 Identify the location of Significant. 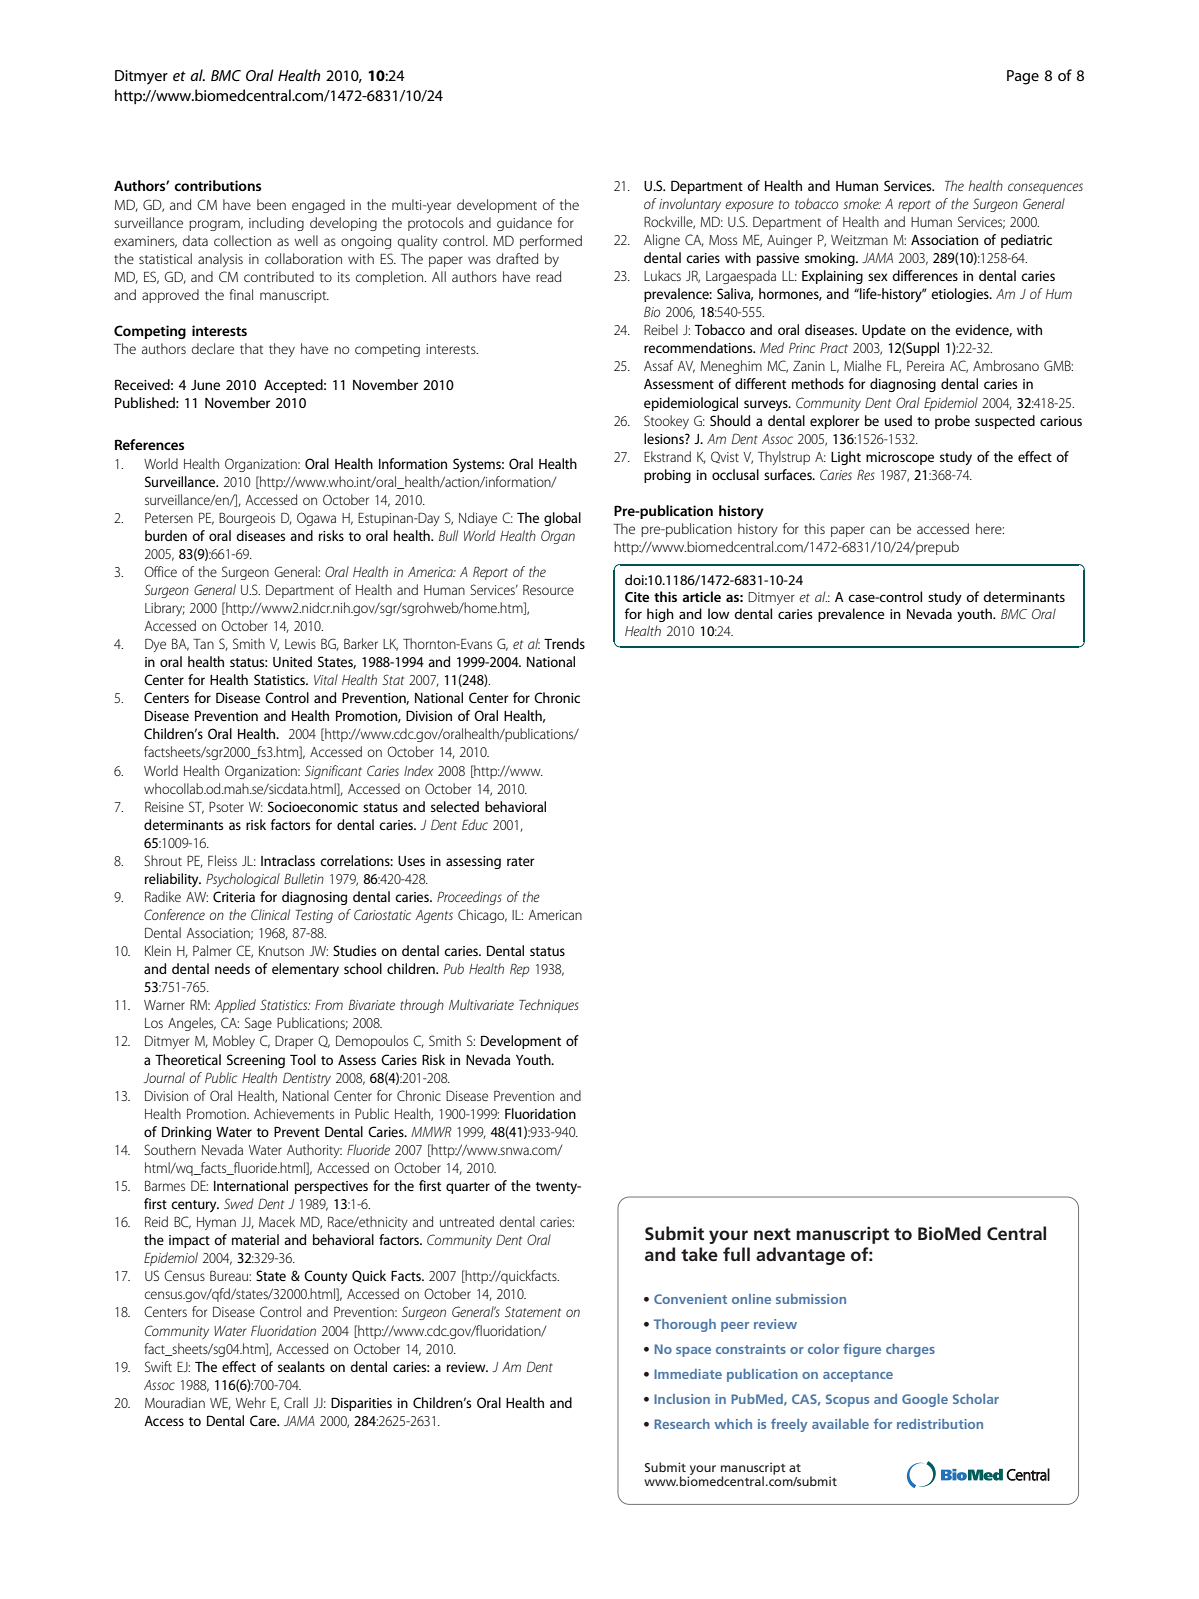
(333, 772).
